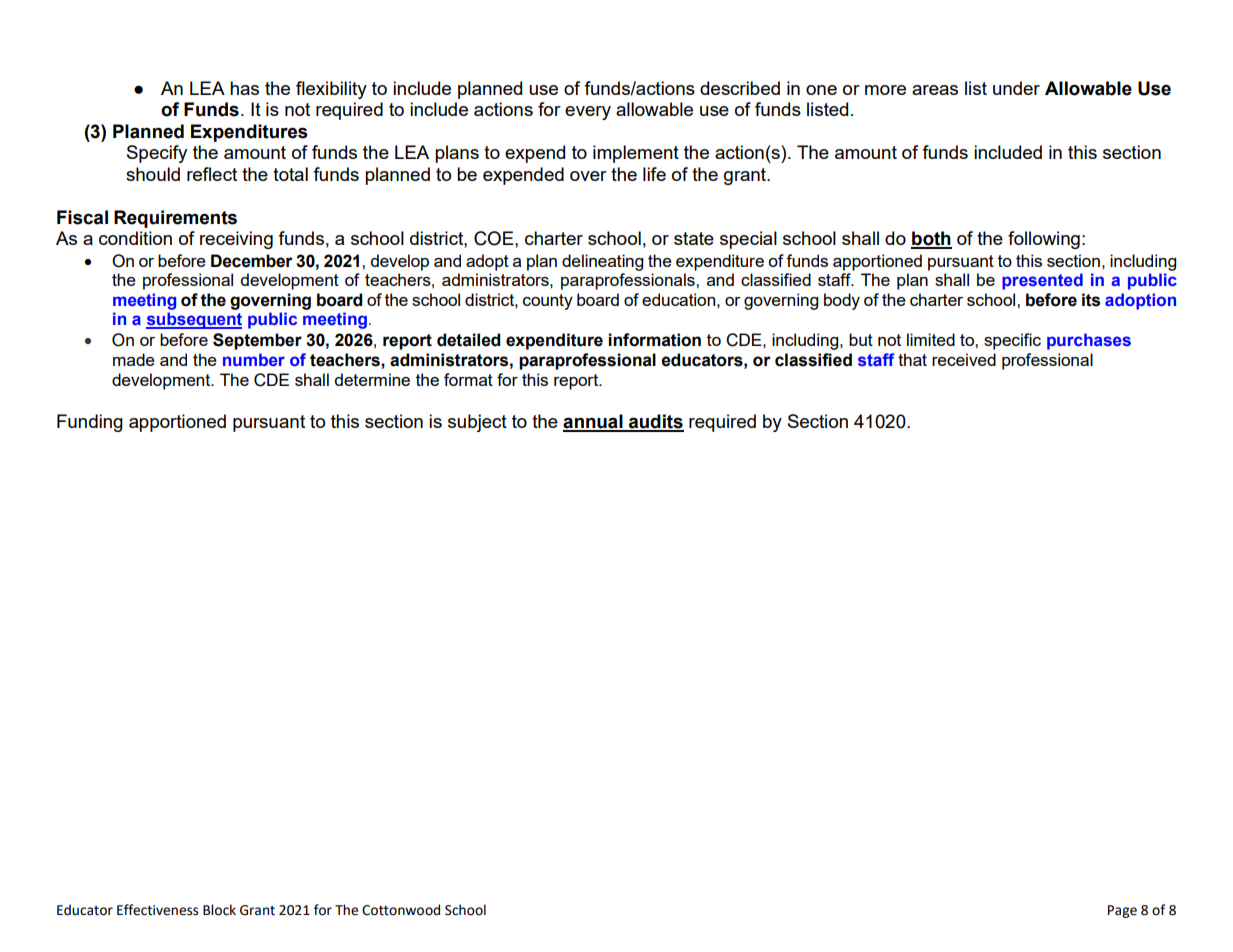 This screenshot has height=952, width=1233. Describe the element at coordinates (157, 154) in the screenshot. I see `Specify` at that location.
